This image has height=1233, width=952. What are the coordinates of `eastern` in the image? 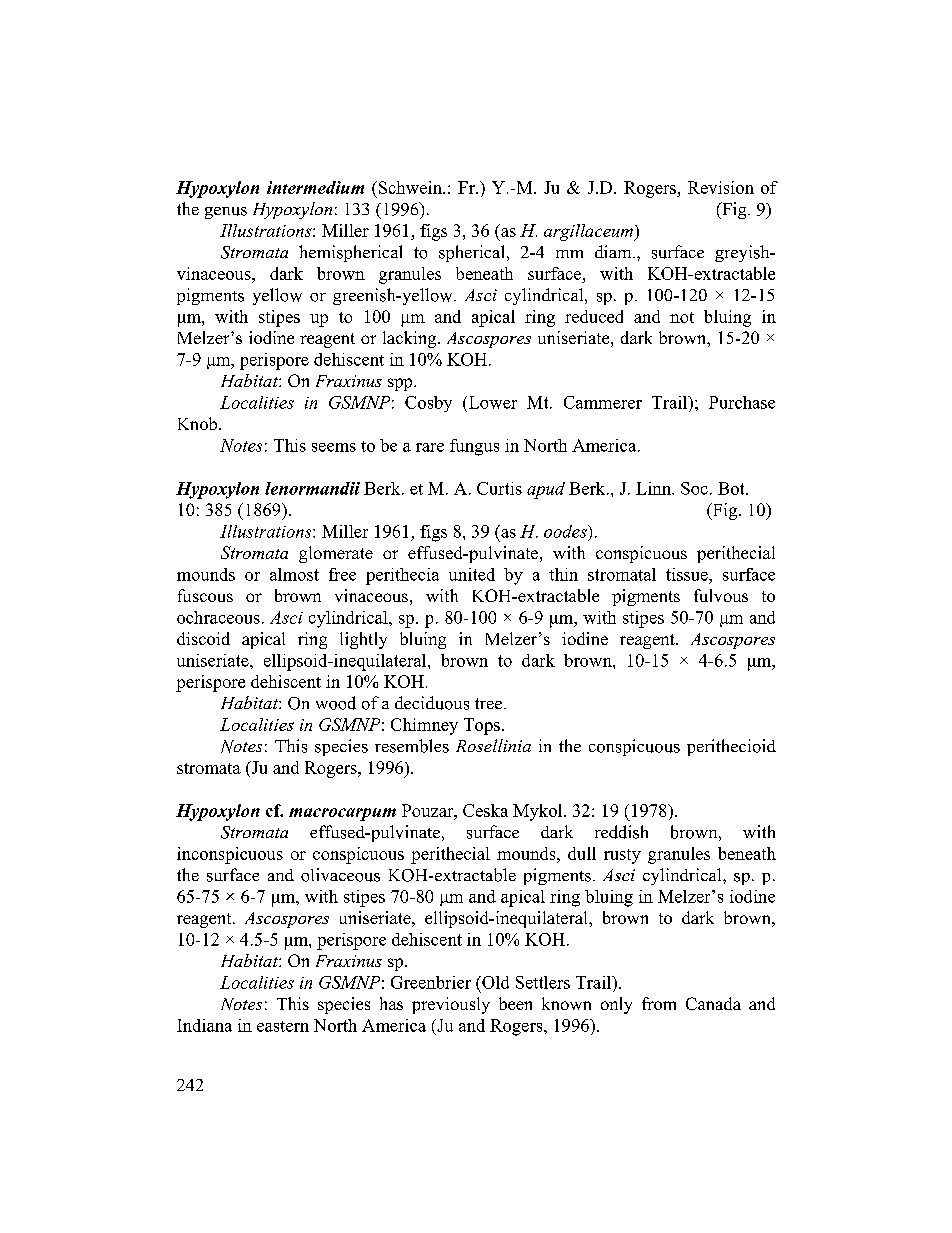 It's located at (283, 1026).
